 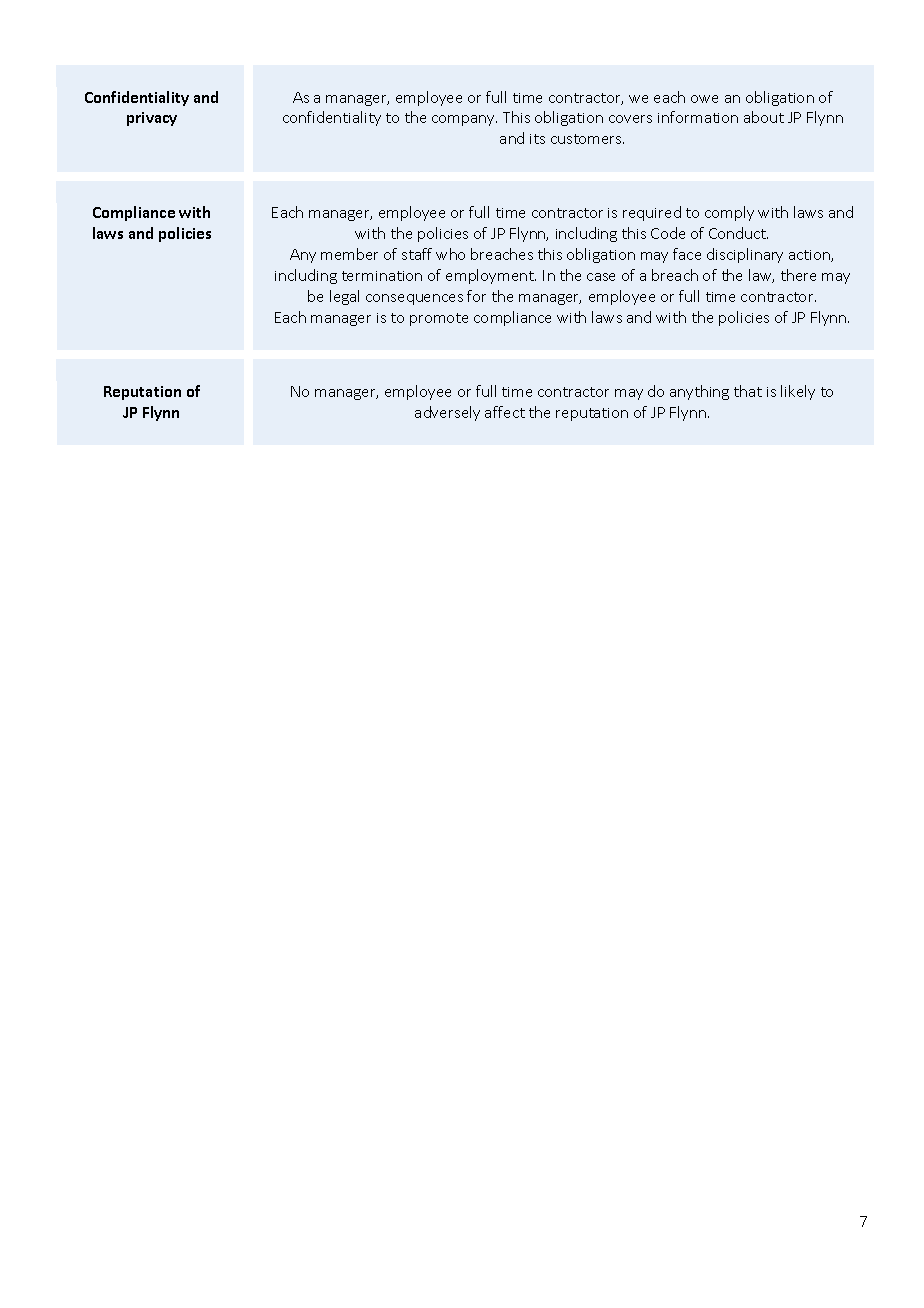 I want to click on termination, so click(x=382, y=276).
